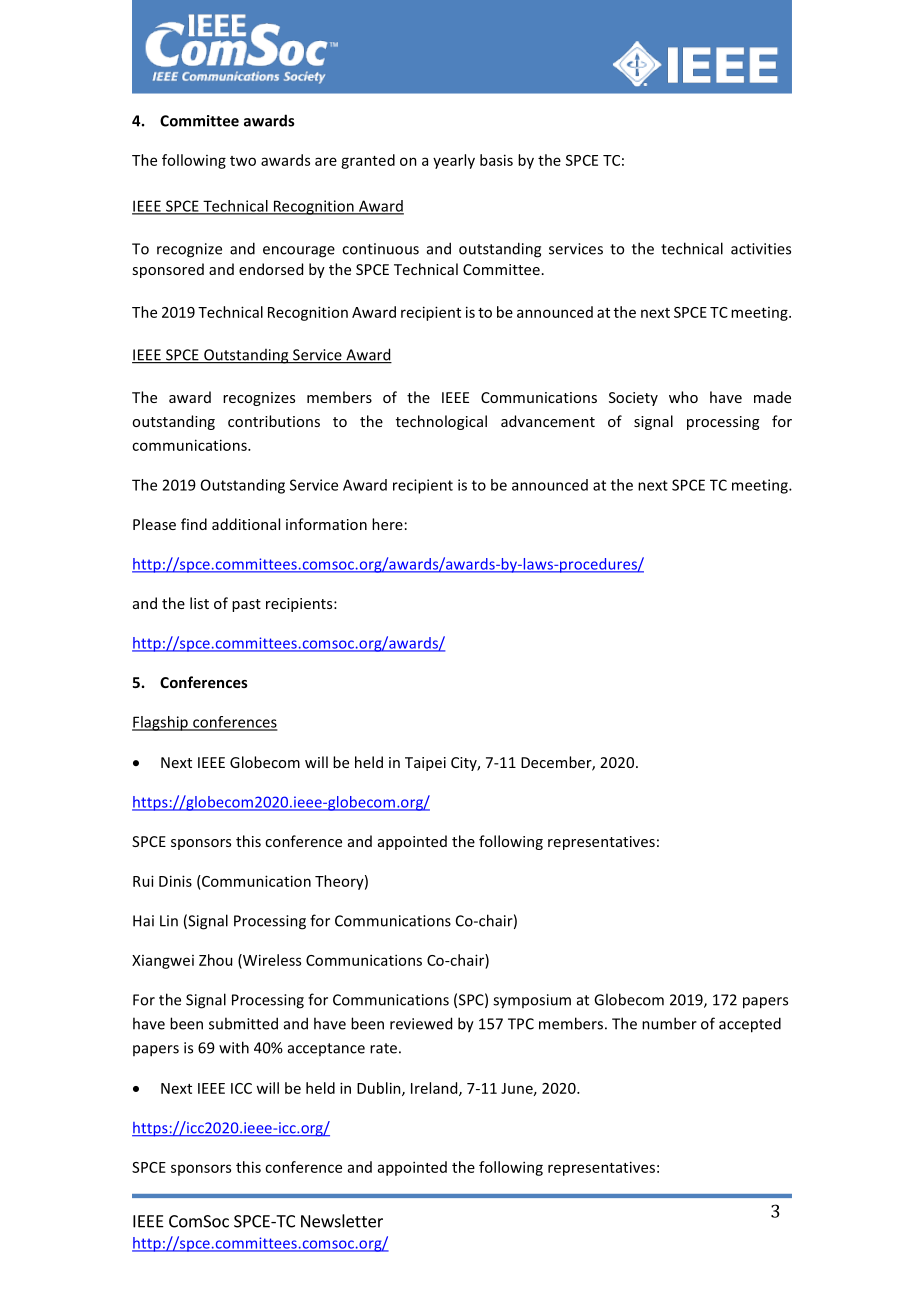 Image resolution: width=924 pixels, height=1308 pixels. What do you see at coordinates (425, 764) in the image?
I see `Taipei` at bounding box center [425, 764].
